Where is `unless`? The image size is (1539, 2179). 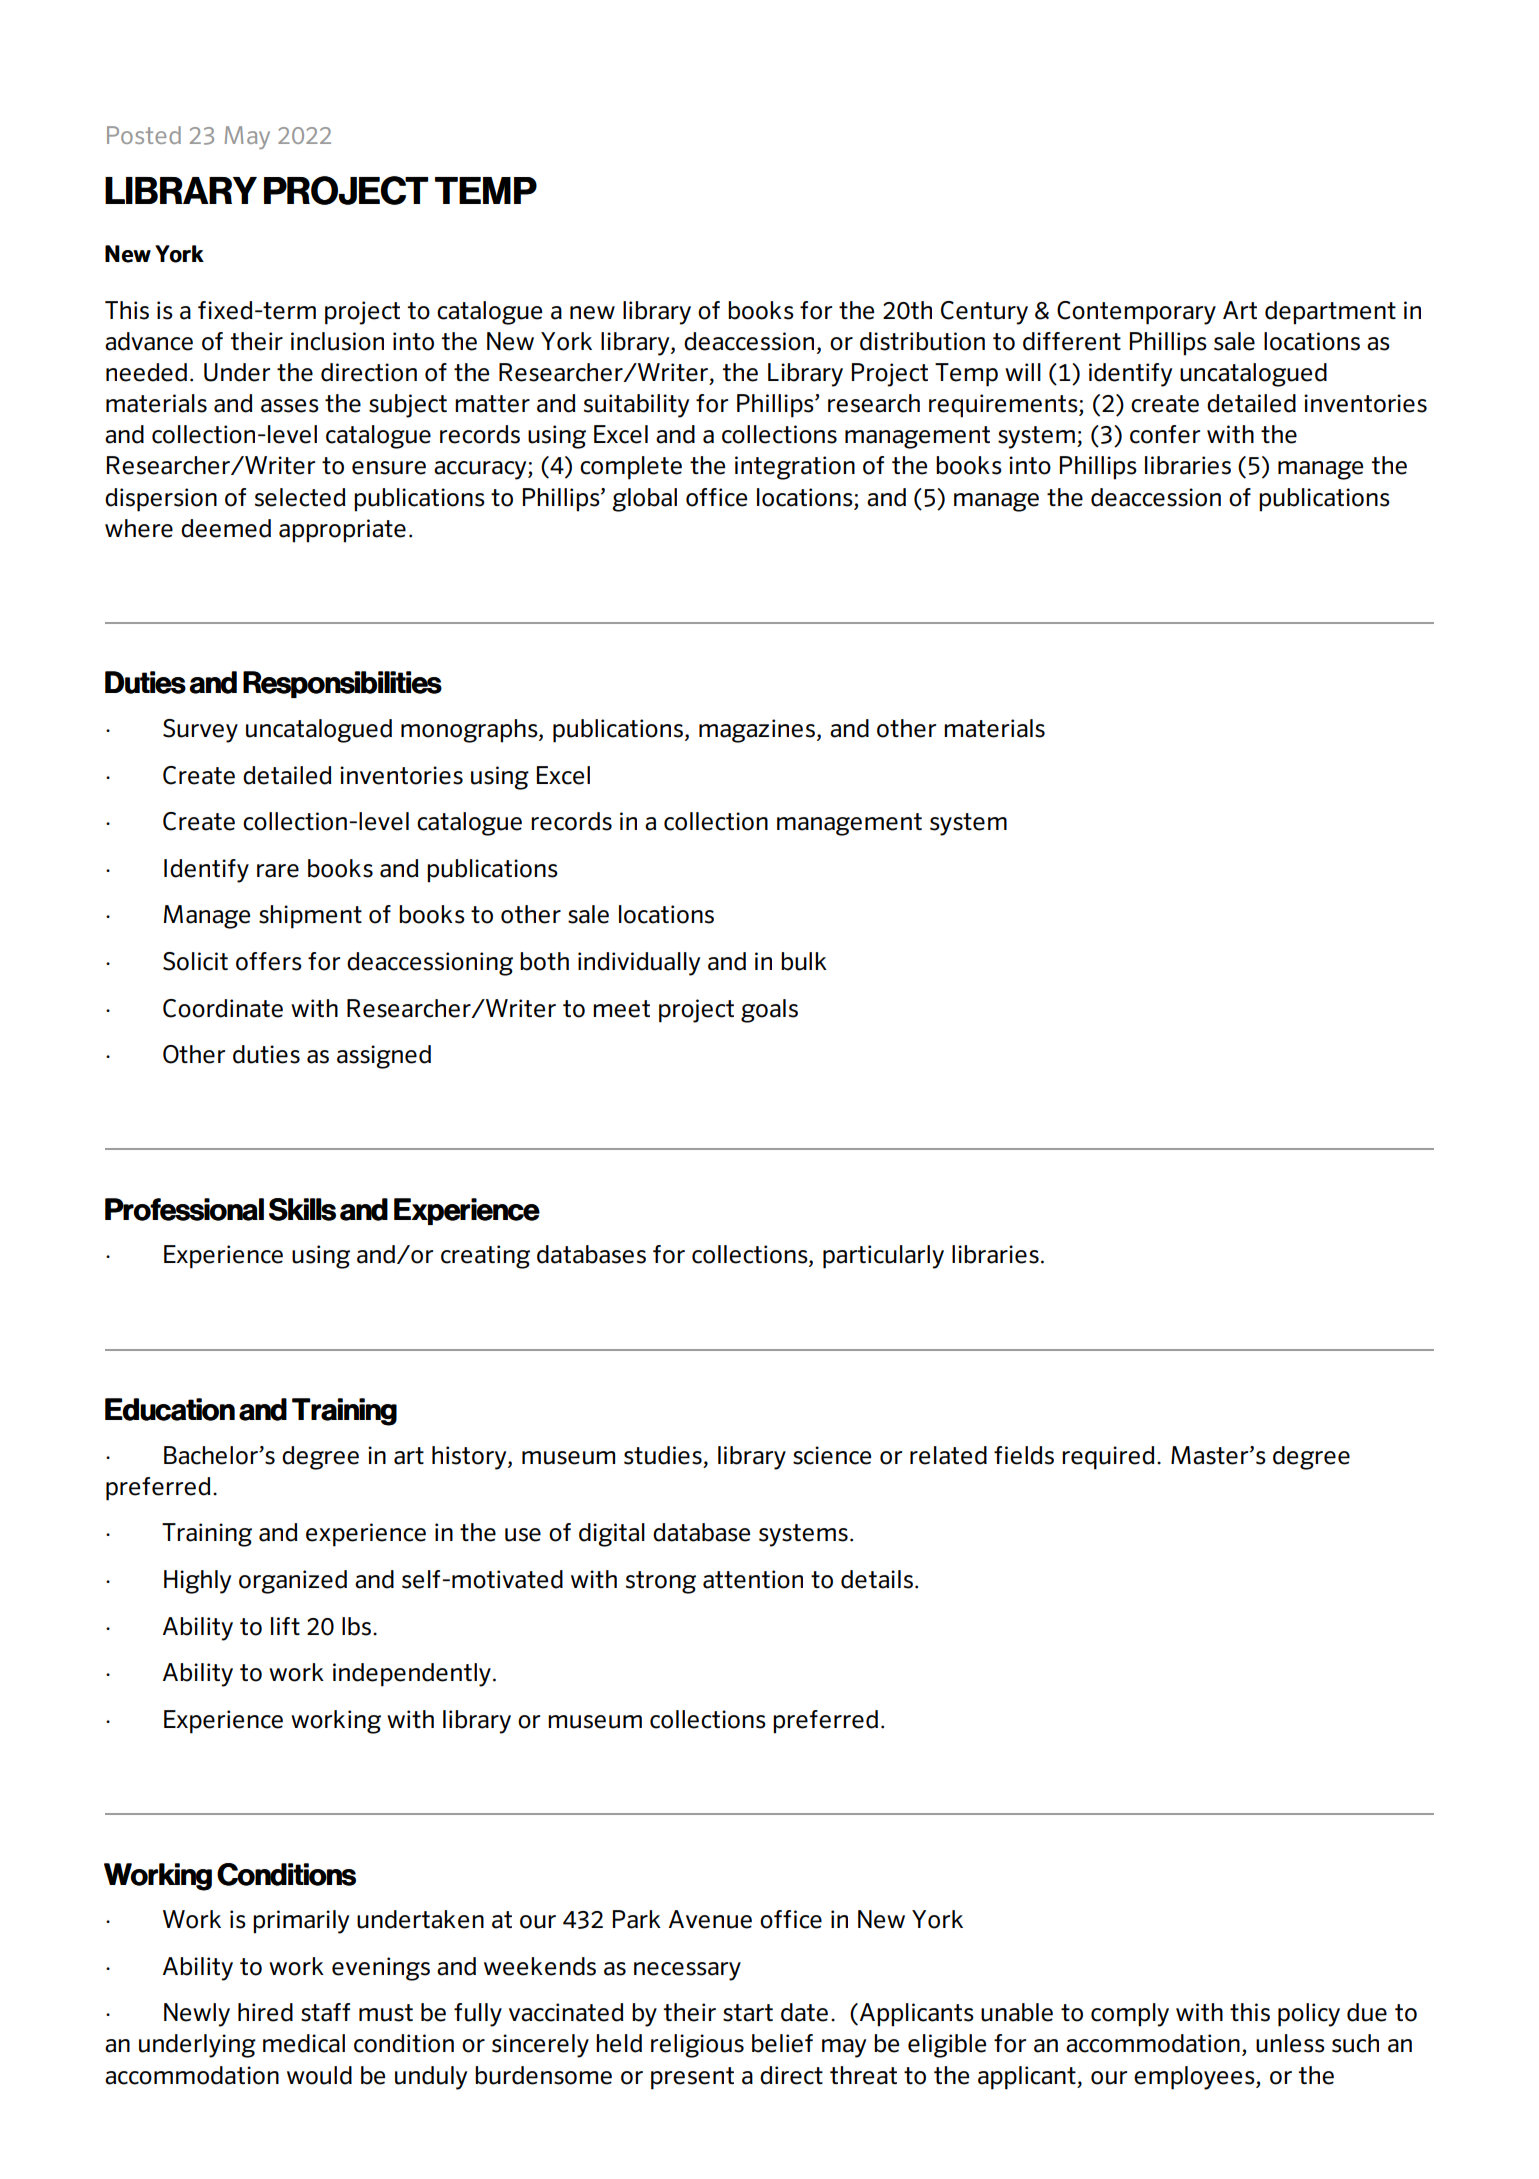 unless is located at coordinates (1290, 2043).
